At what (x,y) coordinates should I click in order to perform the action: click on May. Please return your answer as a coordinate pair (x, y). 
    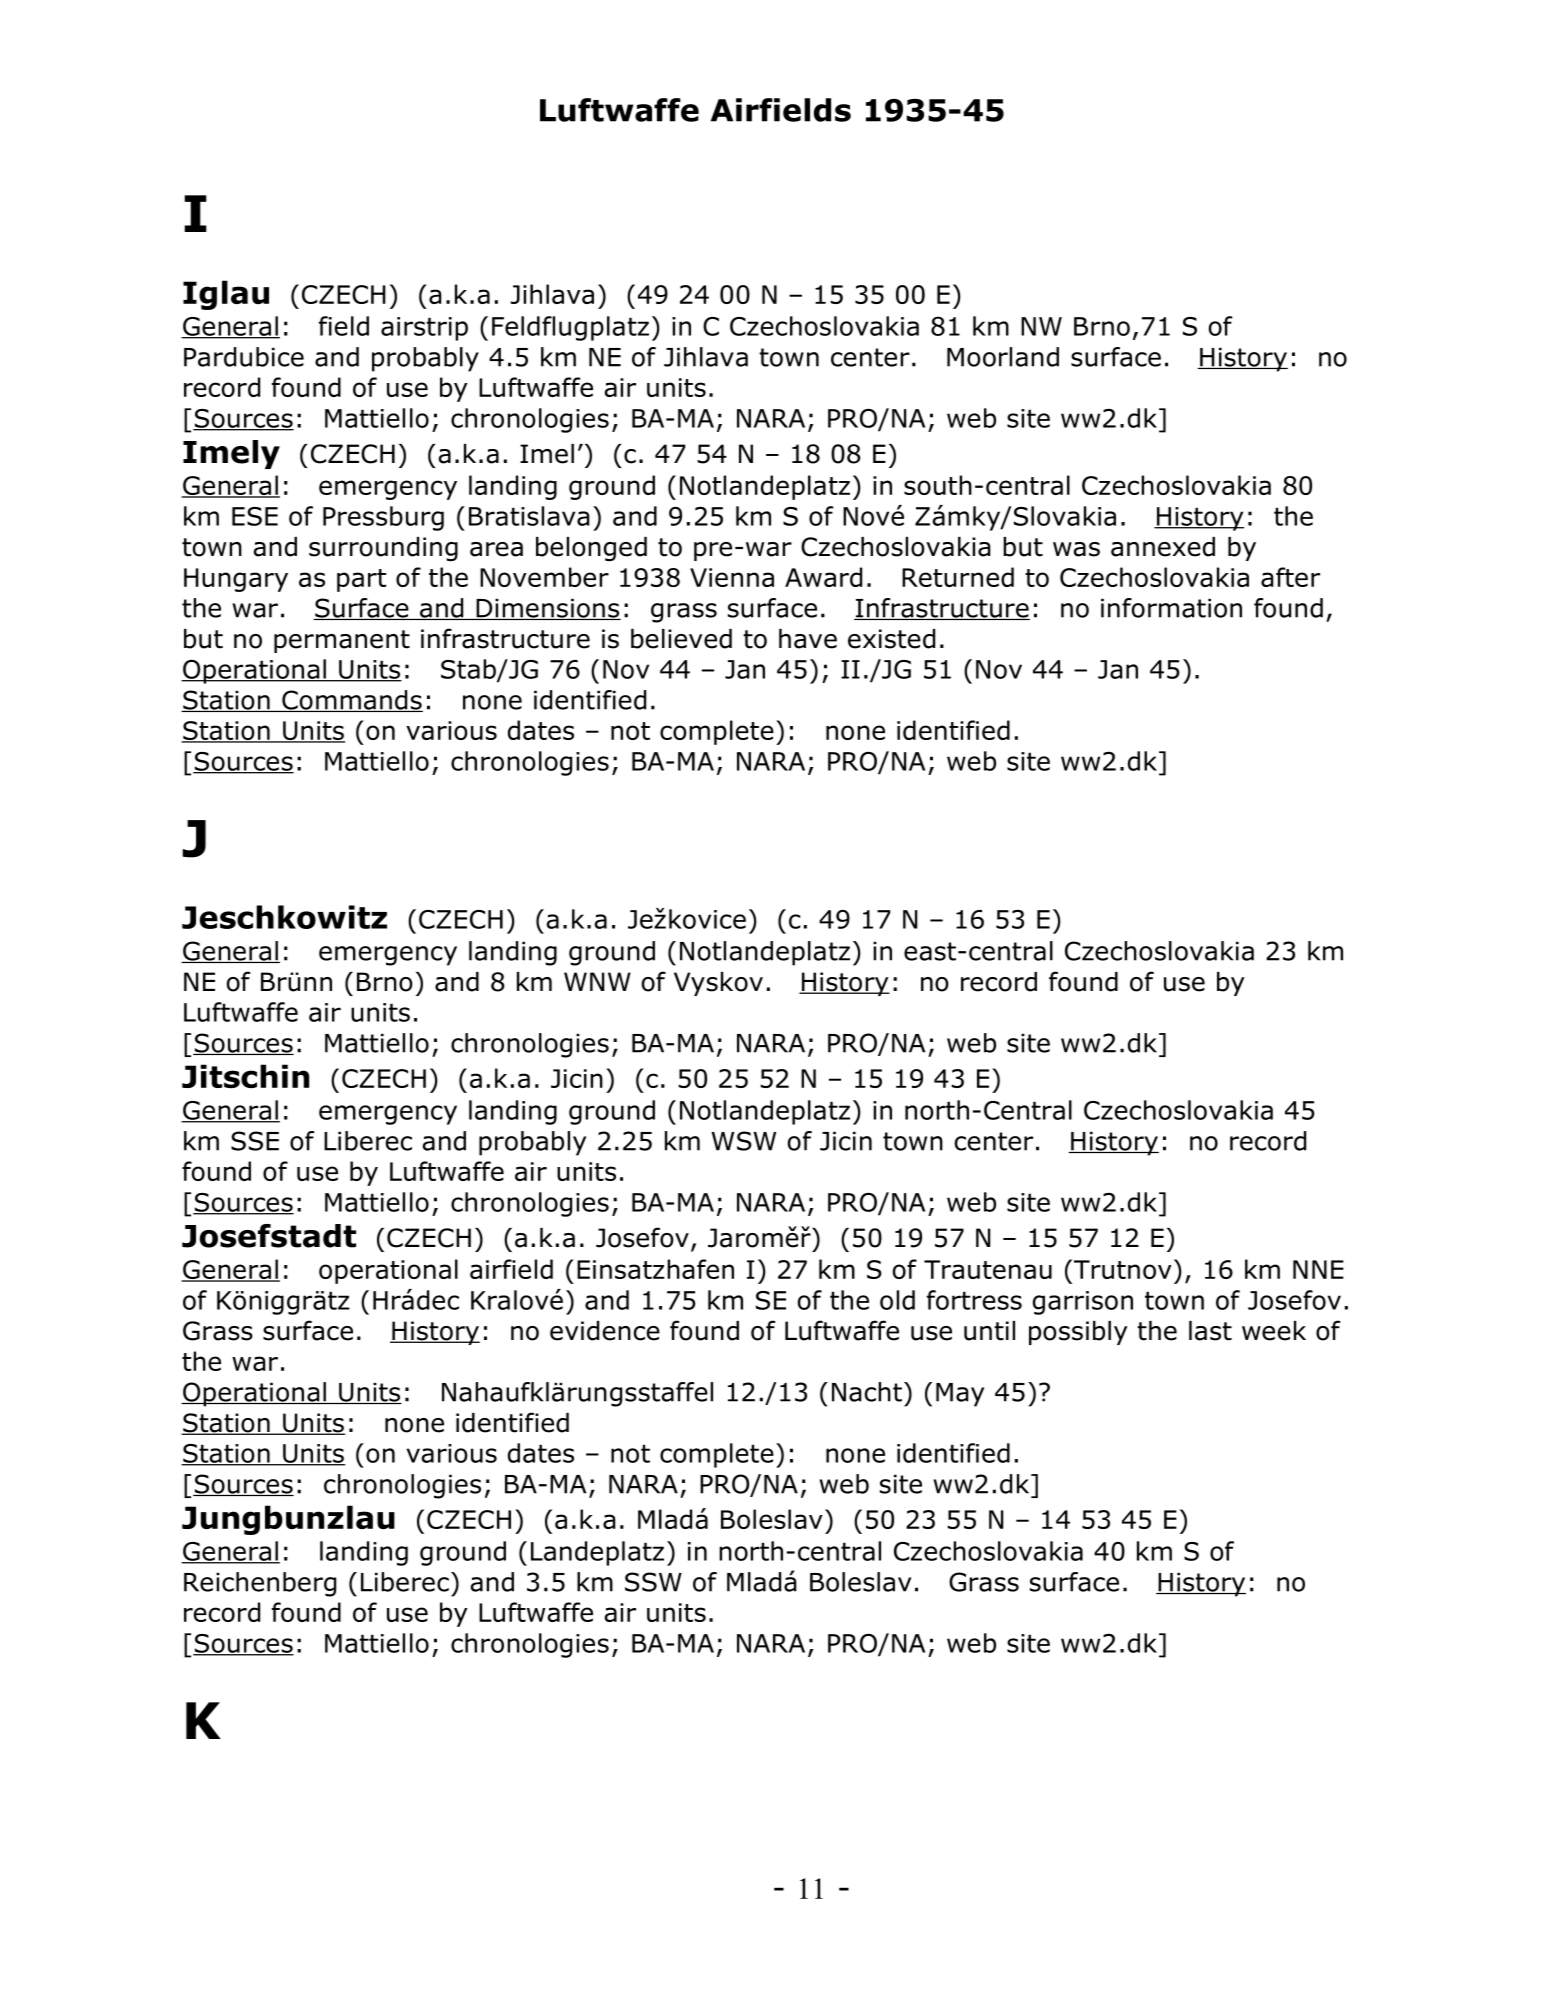
    Looking at the image, I should click on (960, 1395).
